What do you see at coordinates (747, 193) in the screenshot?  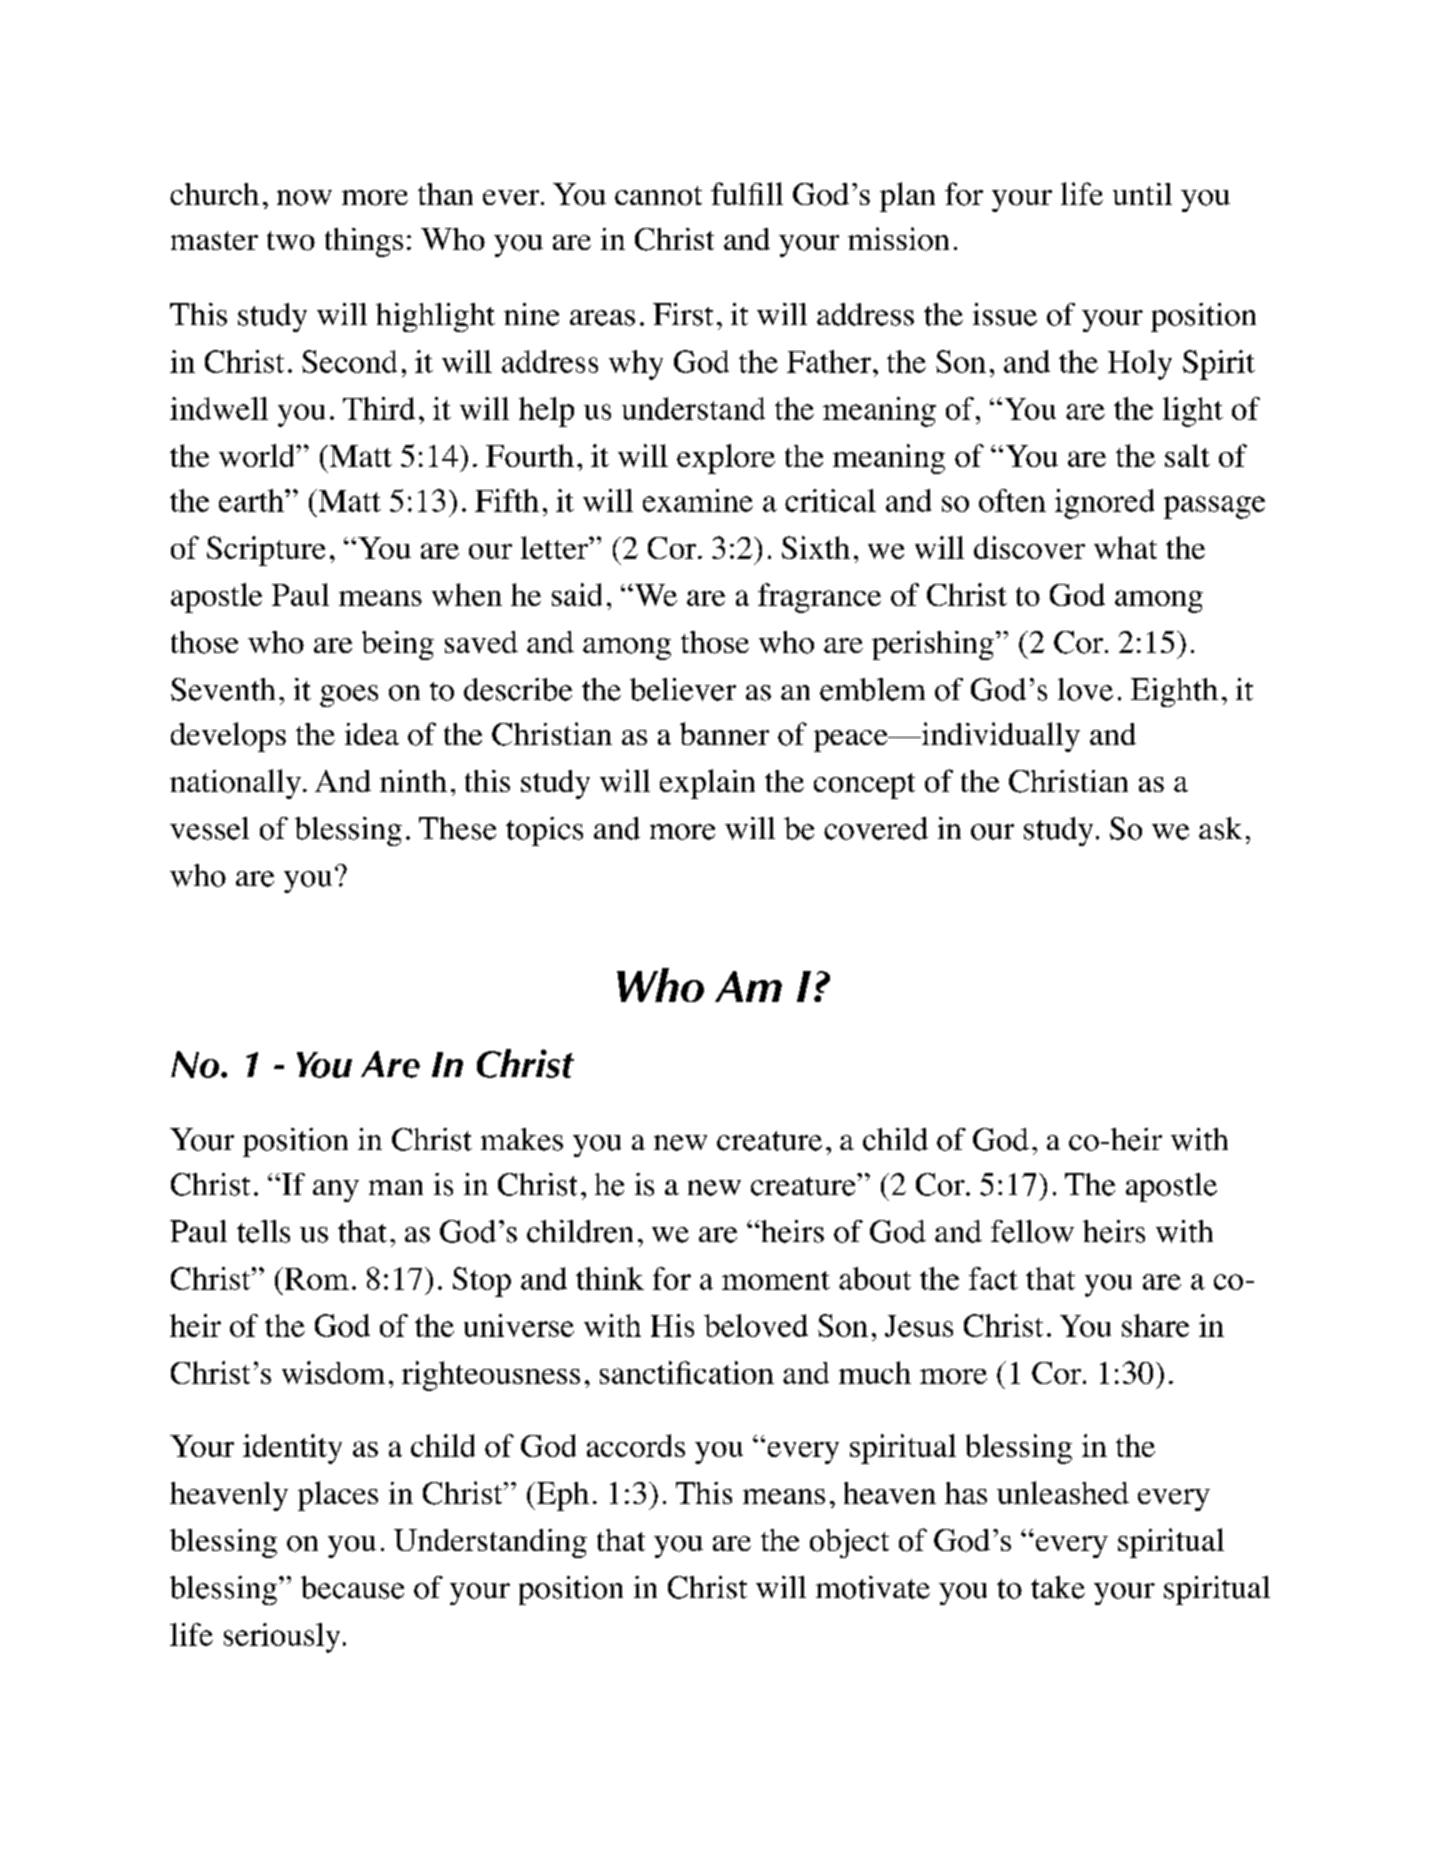 I see `fulfill` at bounding box center [747, 193].
